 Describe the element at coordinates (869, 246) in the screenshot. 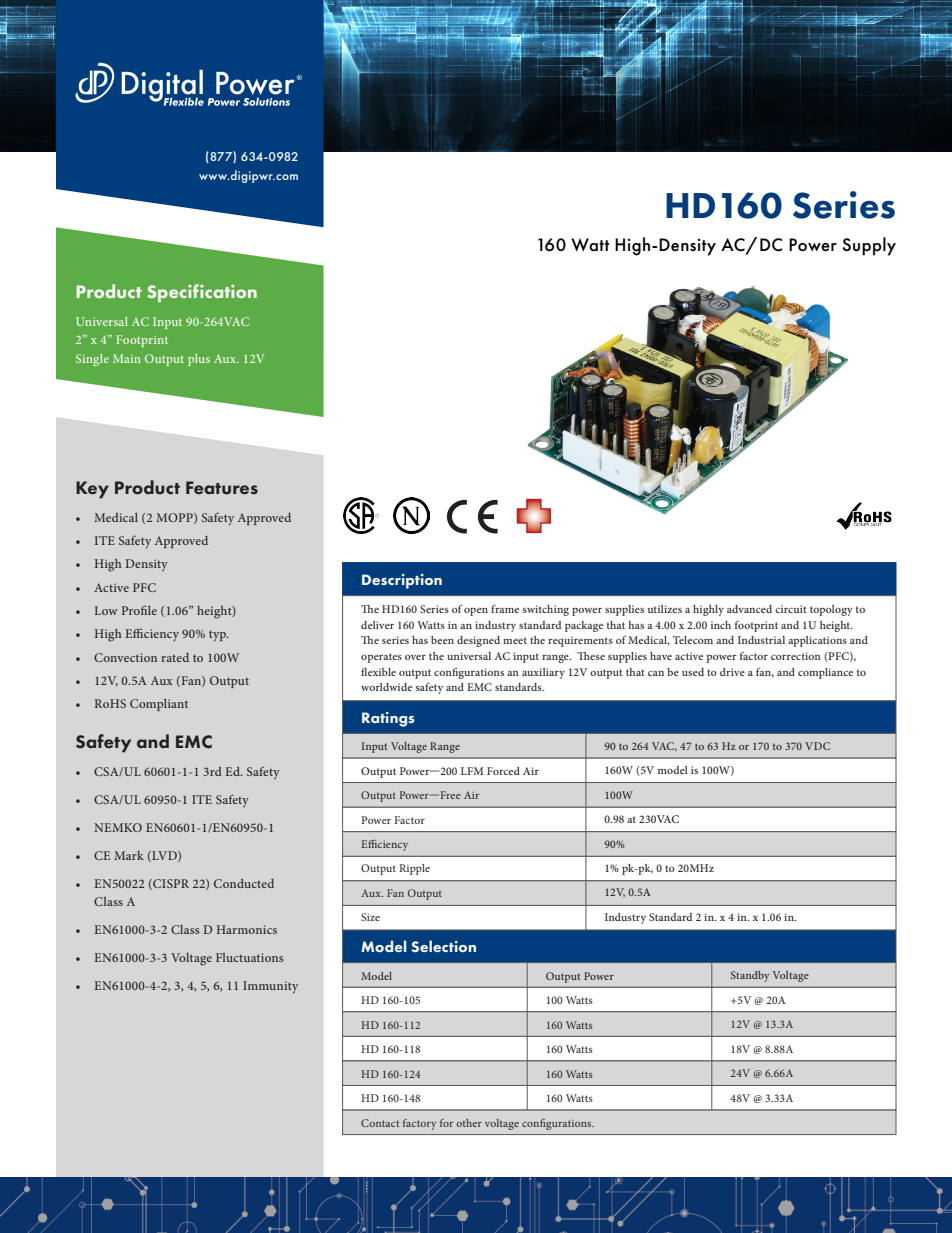

I see `Supply` at that location.
